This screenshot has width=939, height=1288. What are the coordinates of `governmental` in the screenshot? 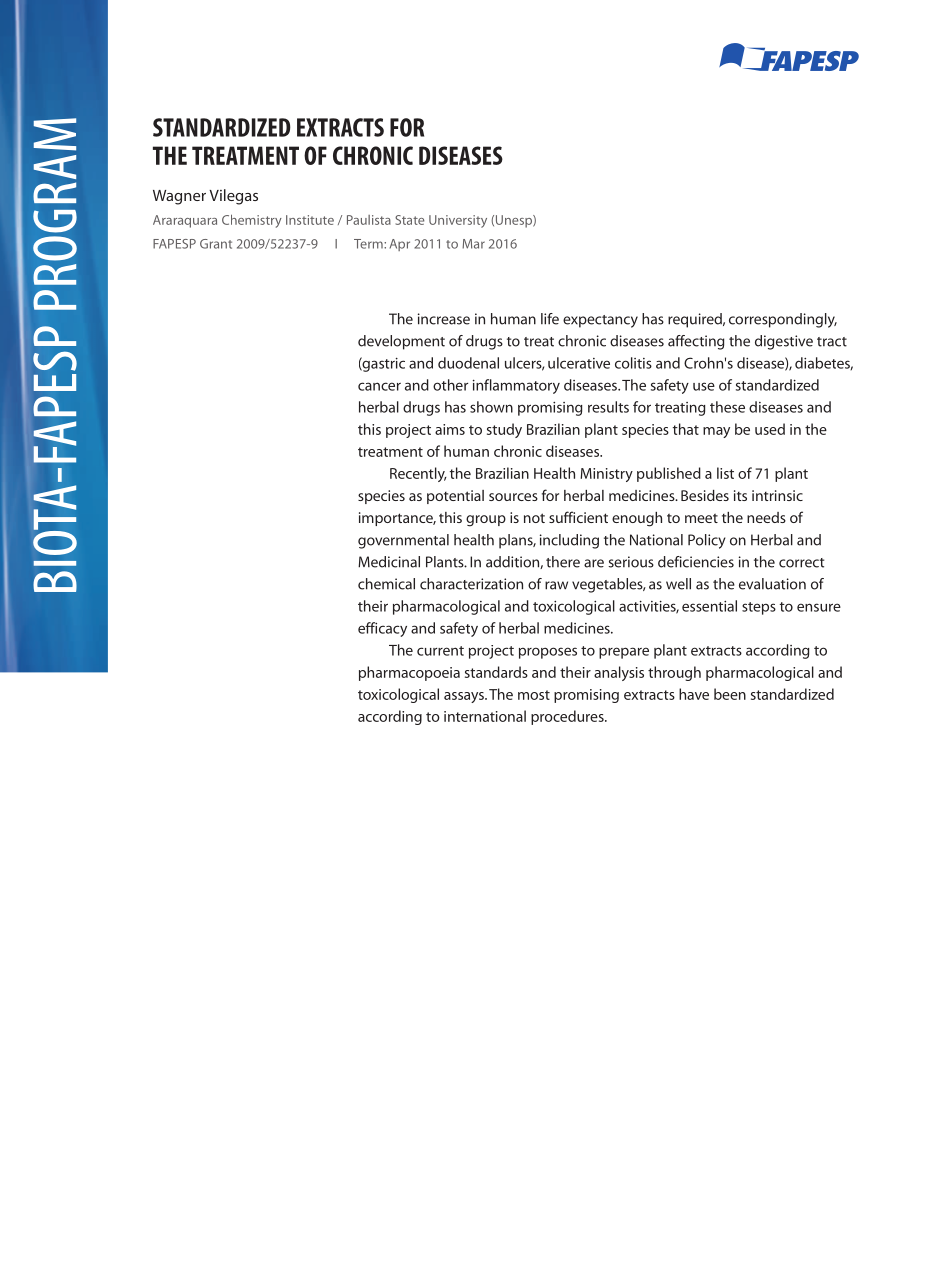 It's located at (403, 541).
